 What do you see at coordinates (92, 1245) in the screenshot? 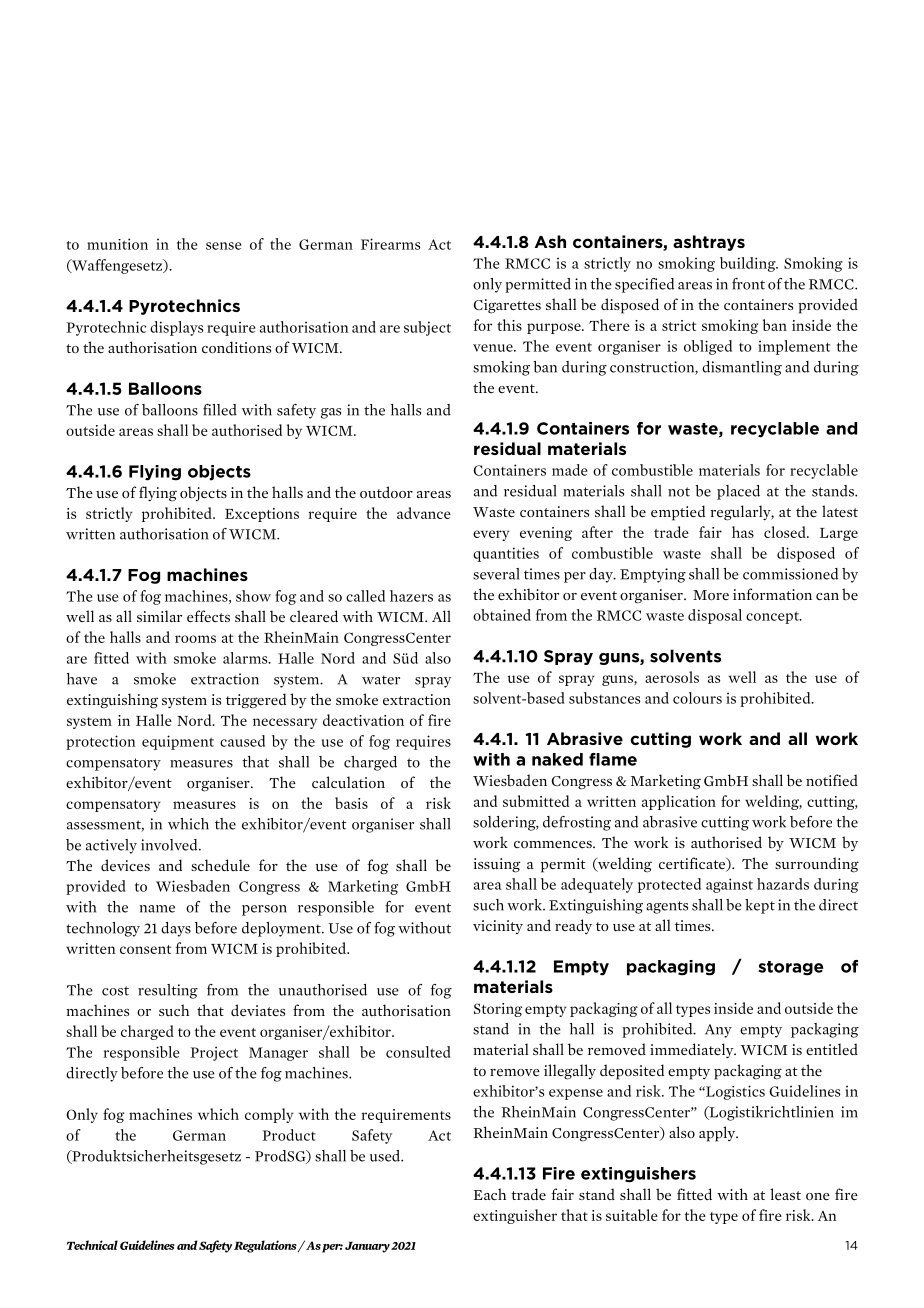
I see `Technical` at bounding box center [92, 1245].
